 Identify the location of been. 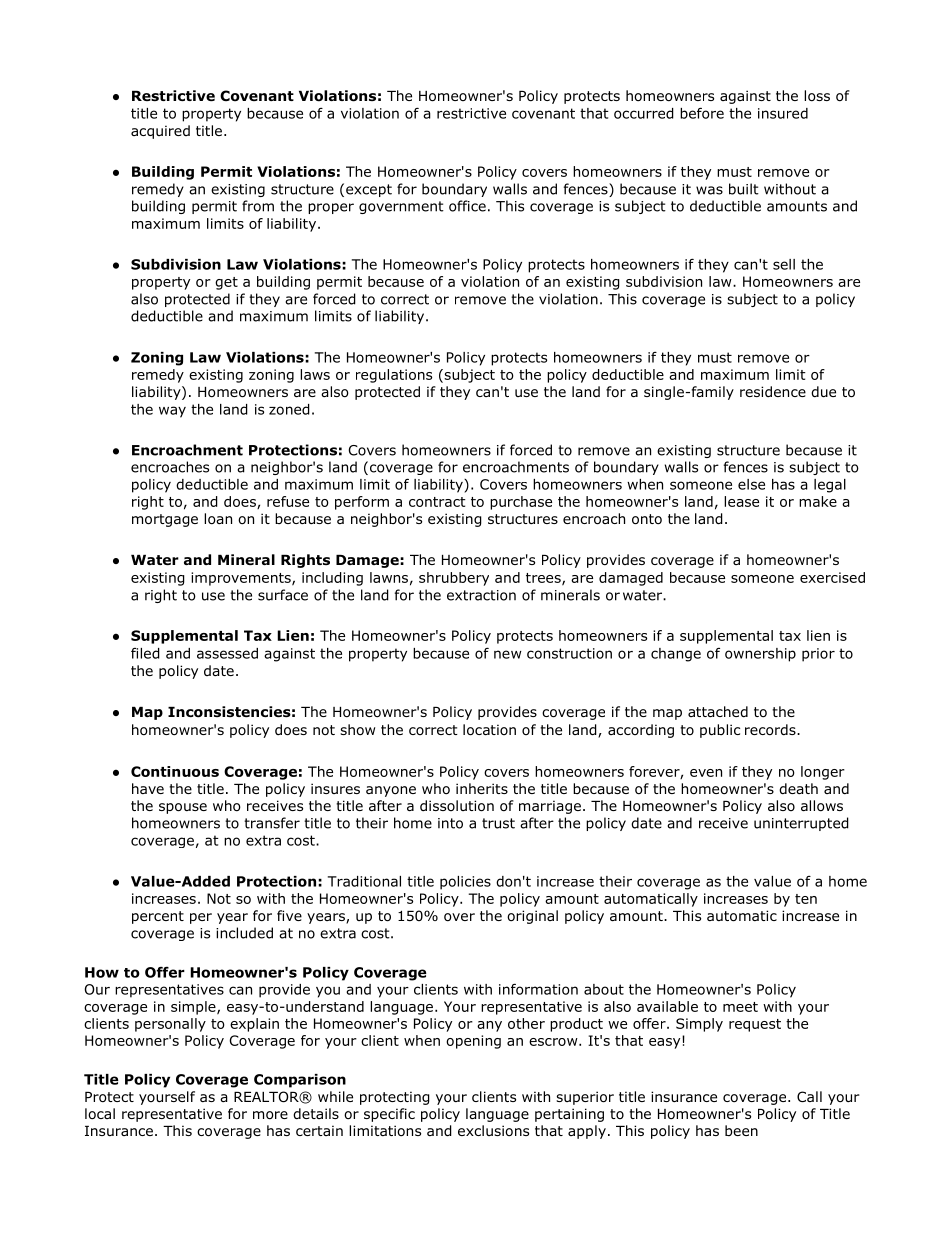
(741, 1130).
